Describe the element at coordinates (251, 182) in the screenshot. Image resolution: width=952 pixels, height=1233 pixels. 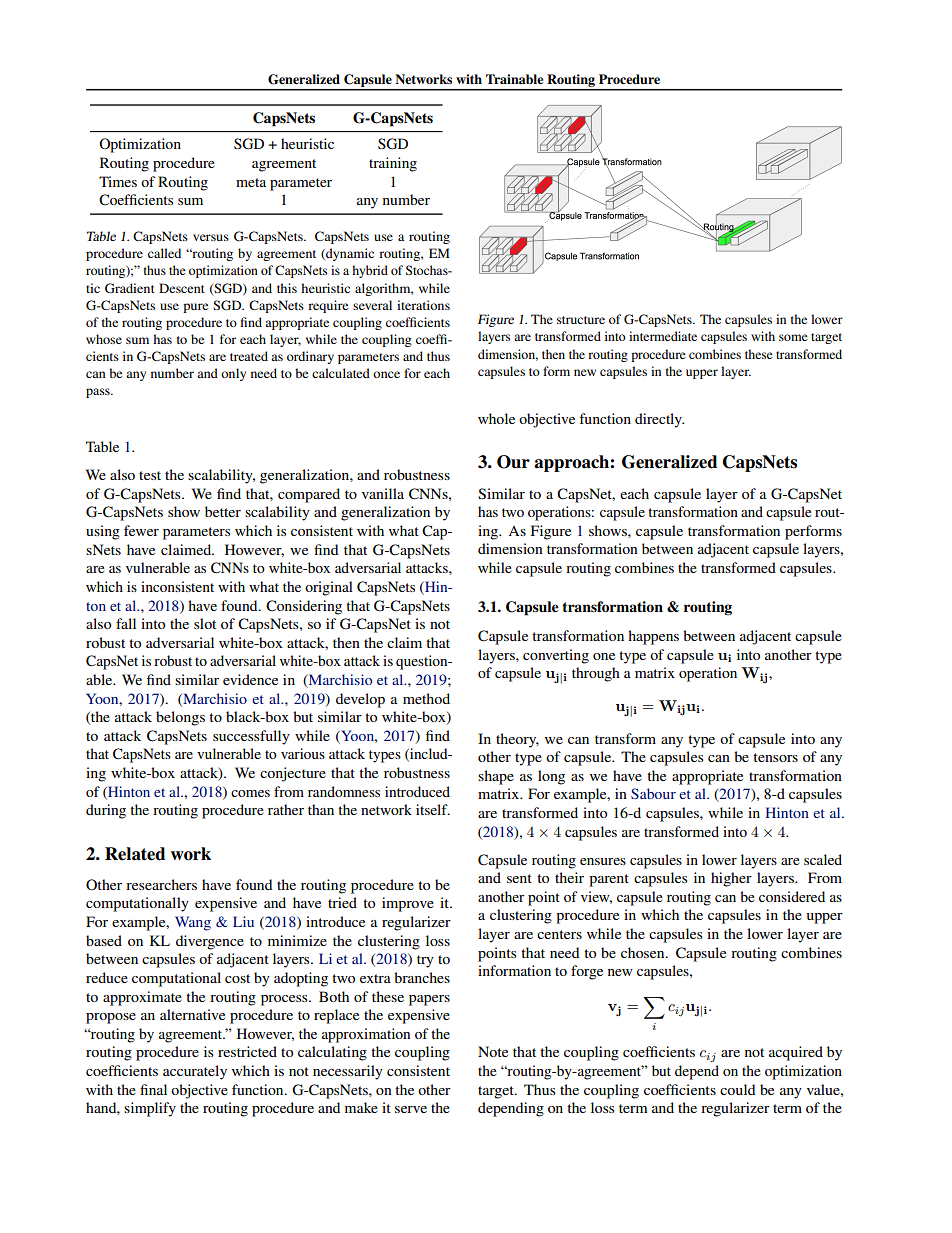
I see `meta` at that location.
